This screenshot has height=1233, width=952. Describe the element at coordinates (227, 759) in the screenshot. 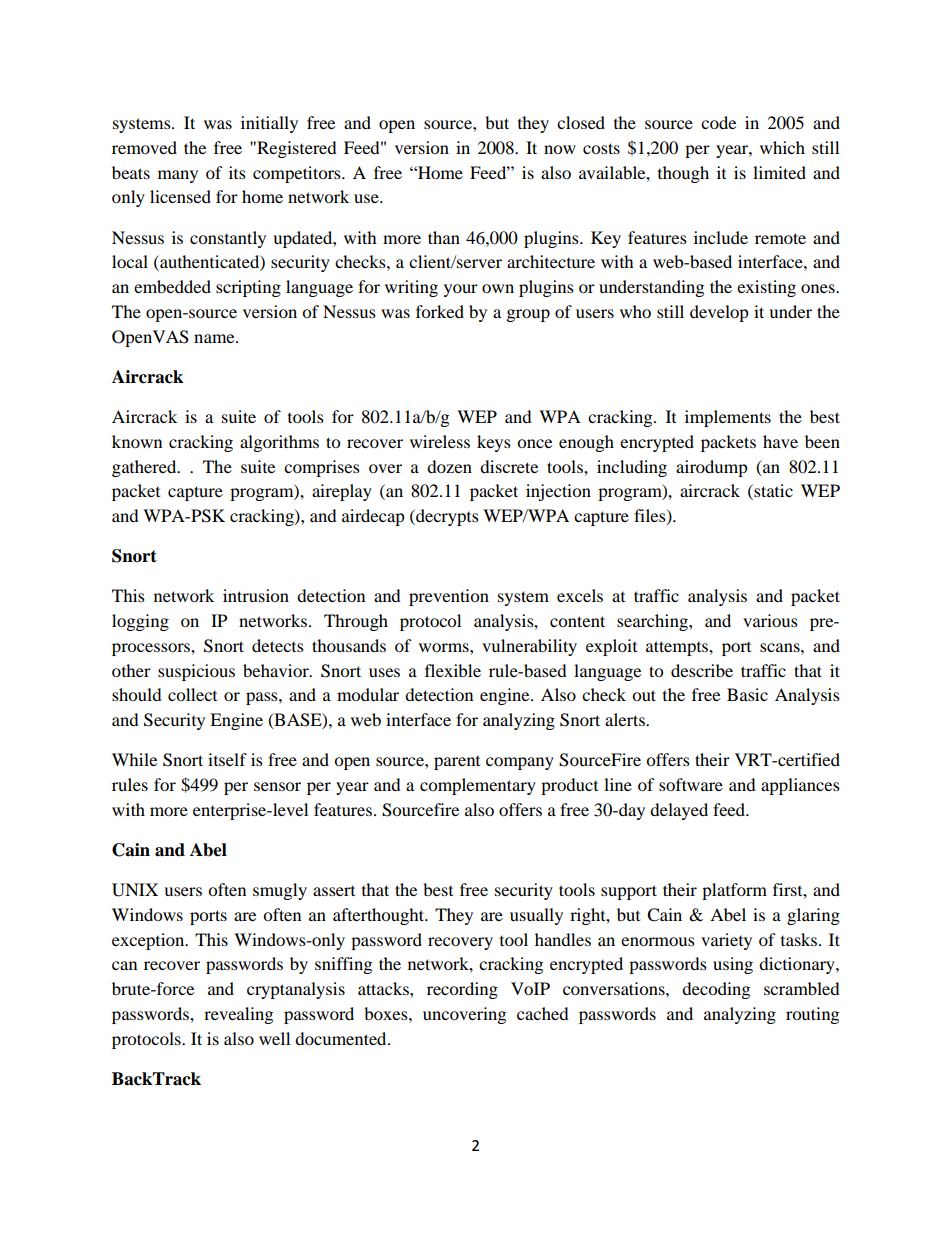

I see `itself` at that location.
